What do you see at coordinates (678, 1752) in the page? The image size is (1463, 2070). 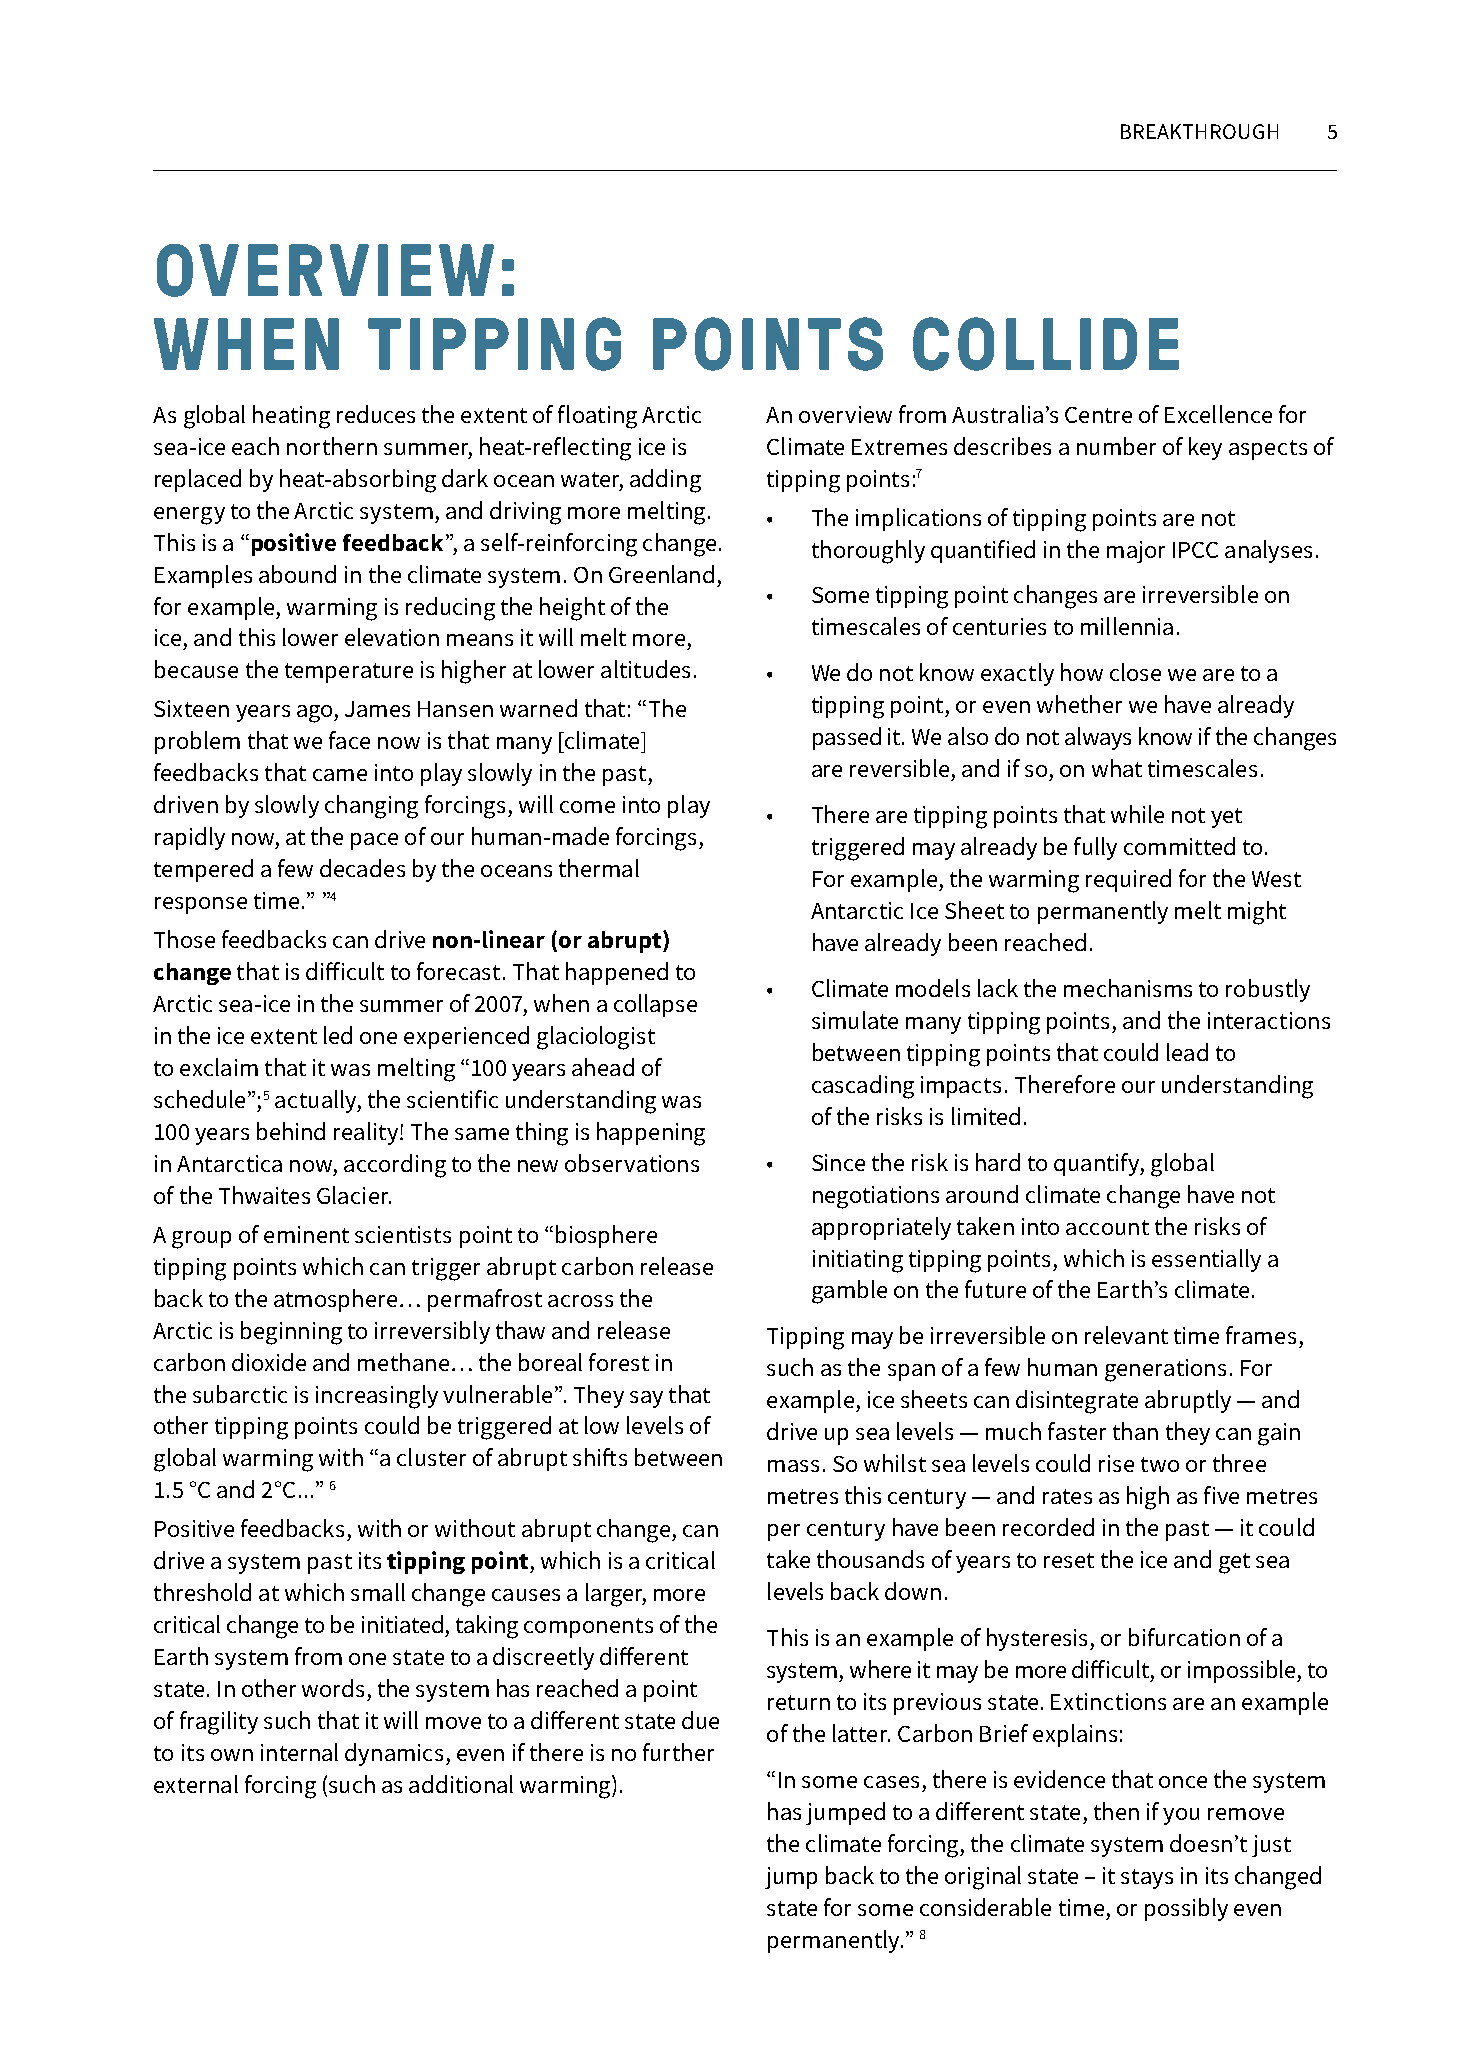 I see `further` at bounding box center [678, 1752].
